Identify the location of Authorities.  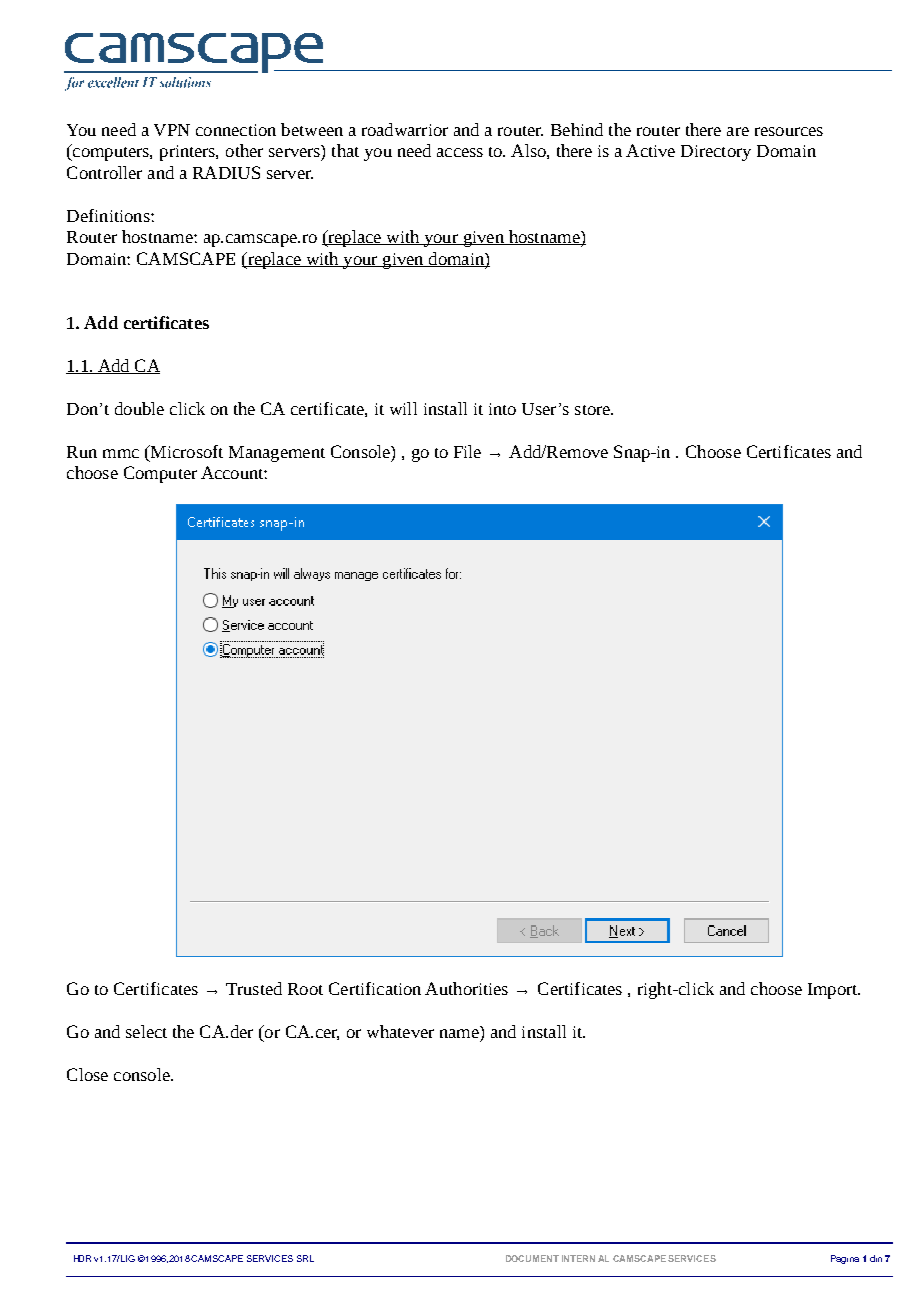
(466, 988).
